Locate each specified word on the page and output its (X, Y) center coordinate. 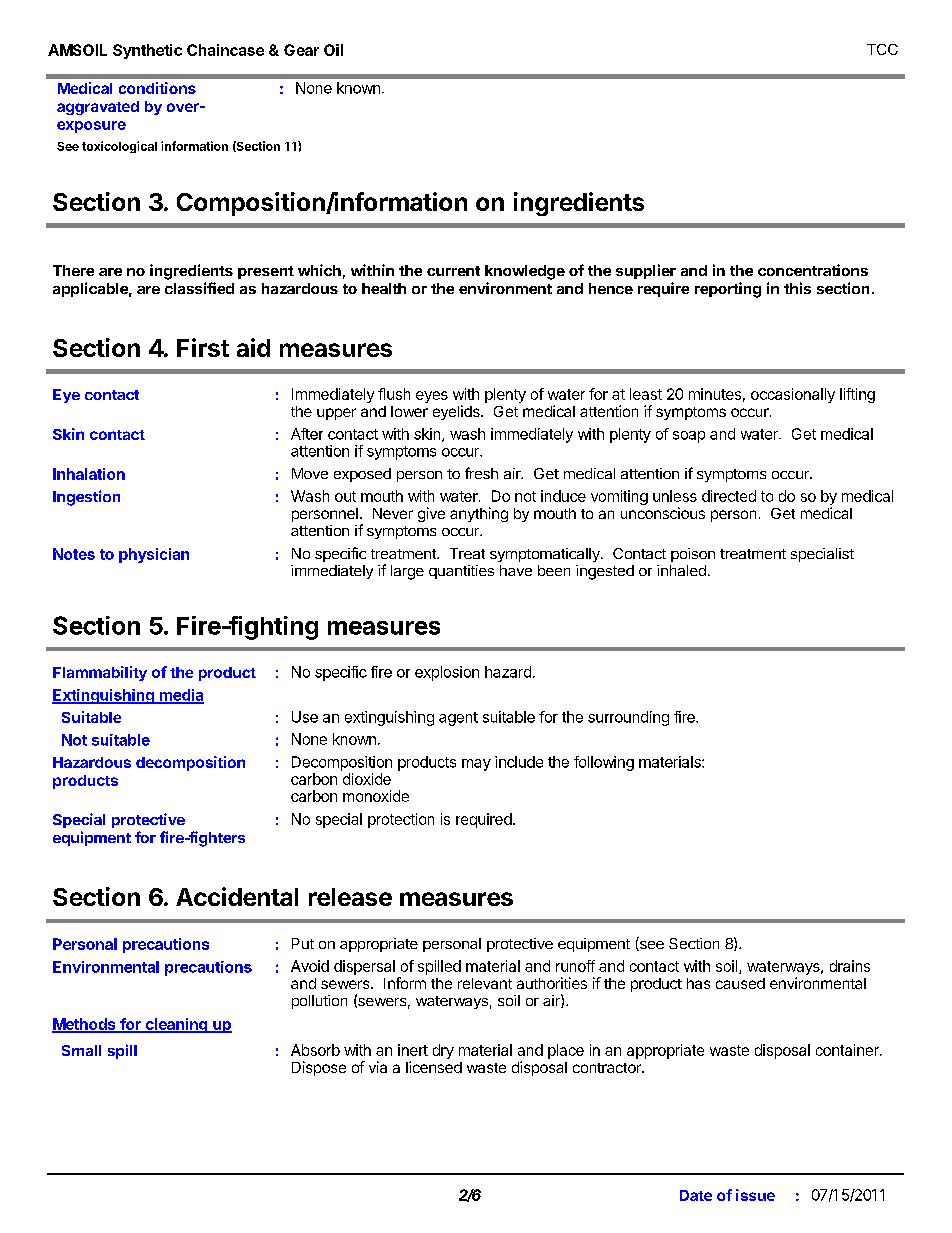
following (604, 763)
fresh (481, 473)
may (476, 765)
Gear (301, 50)
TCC (882, 49)
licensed (434, 1067)
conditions (157, 88)
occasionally (793, 395)
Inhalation (89, 474)
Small (81, 1050)
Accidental (237, 896)
